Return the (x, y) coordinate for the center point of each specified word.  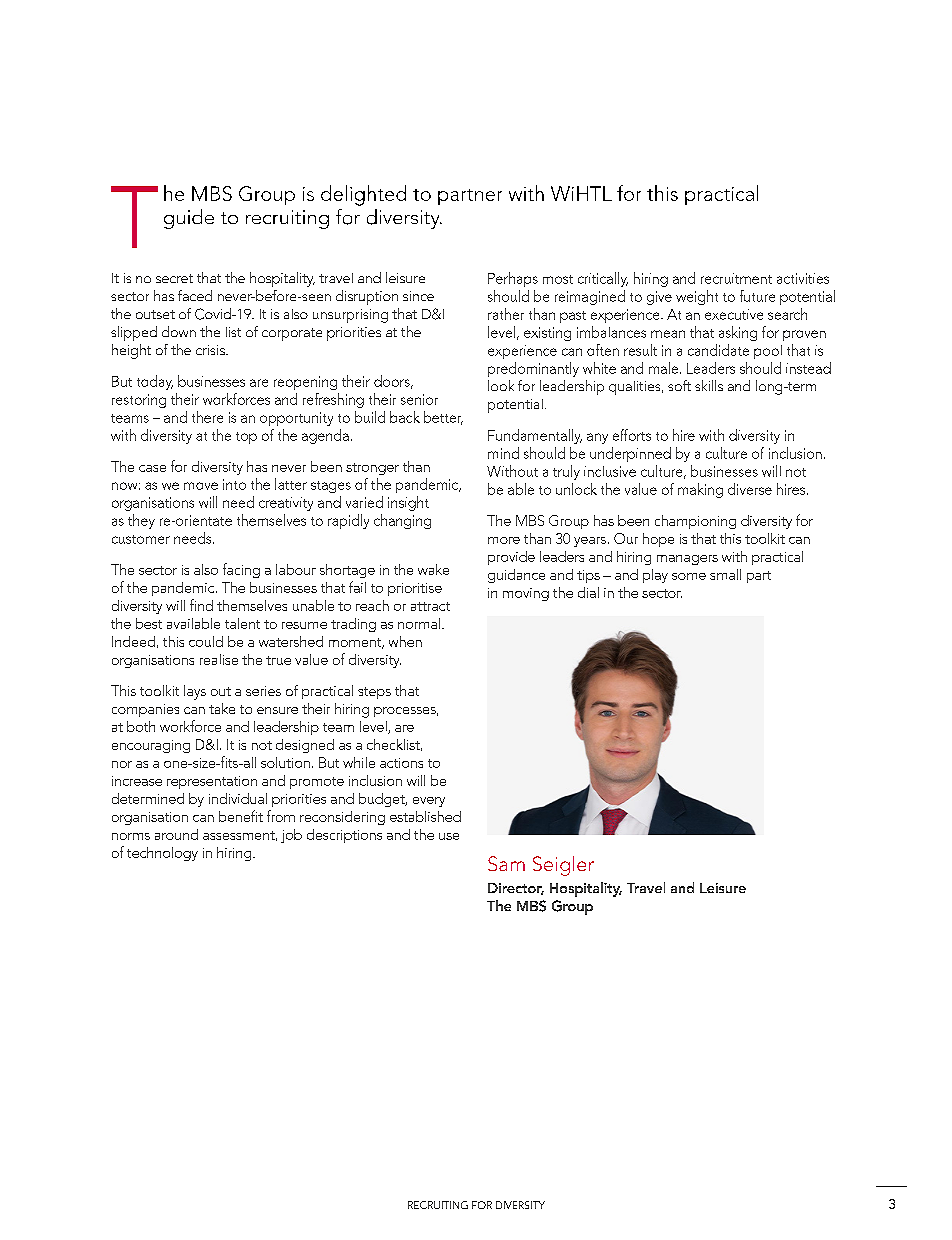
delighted (363, 195)
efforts (632, 435)
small (725, 574)
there (207, 417)
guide (189, 219)
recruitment (736, 278)
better (443, 418)
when (405, 641)
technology (162, 854)
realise (219, 659)
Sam (506, 863)
